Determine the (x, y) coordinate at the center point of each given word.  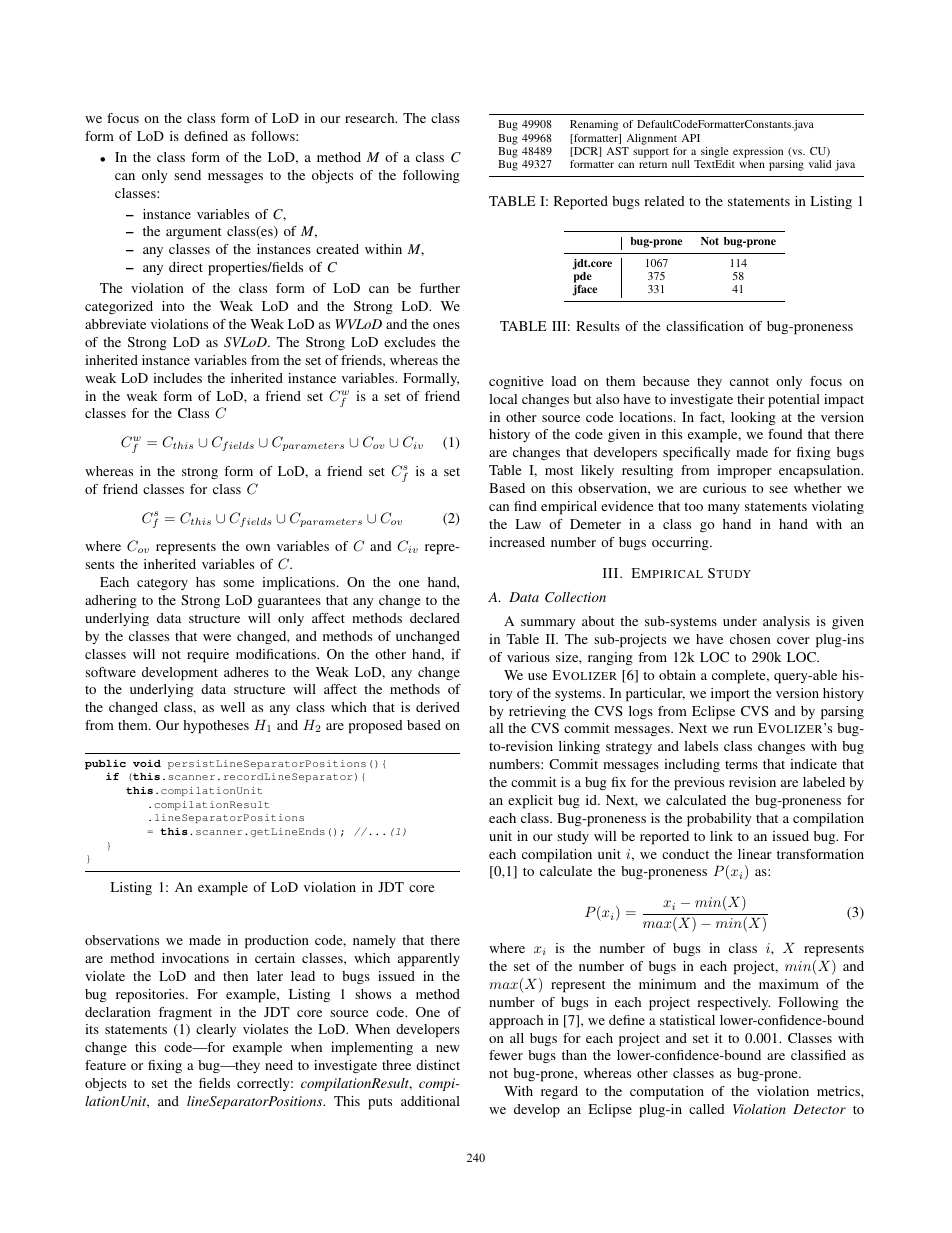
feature (105, 1065)
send (187, 175)
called (707, 1109)
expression (758, 154)
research (371, 118)
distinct (438, 1065)
